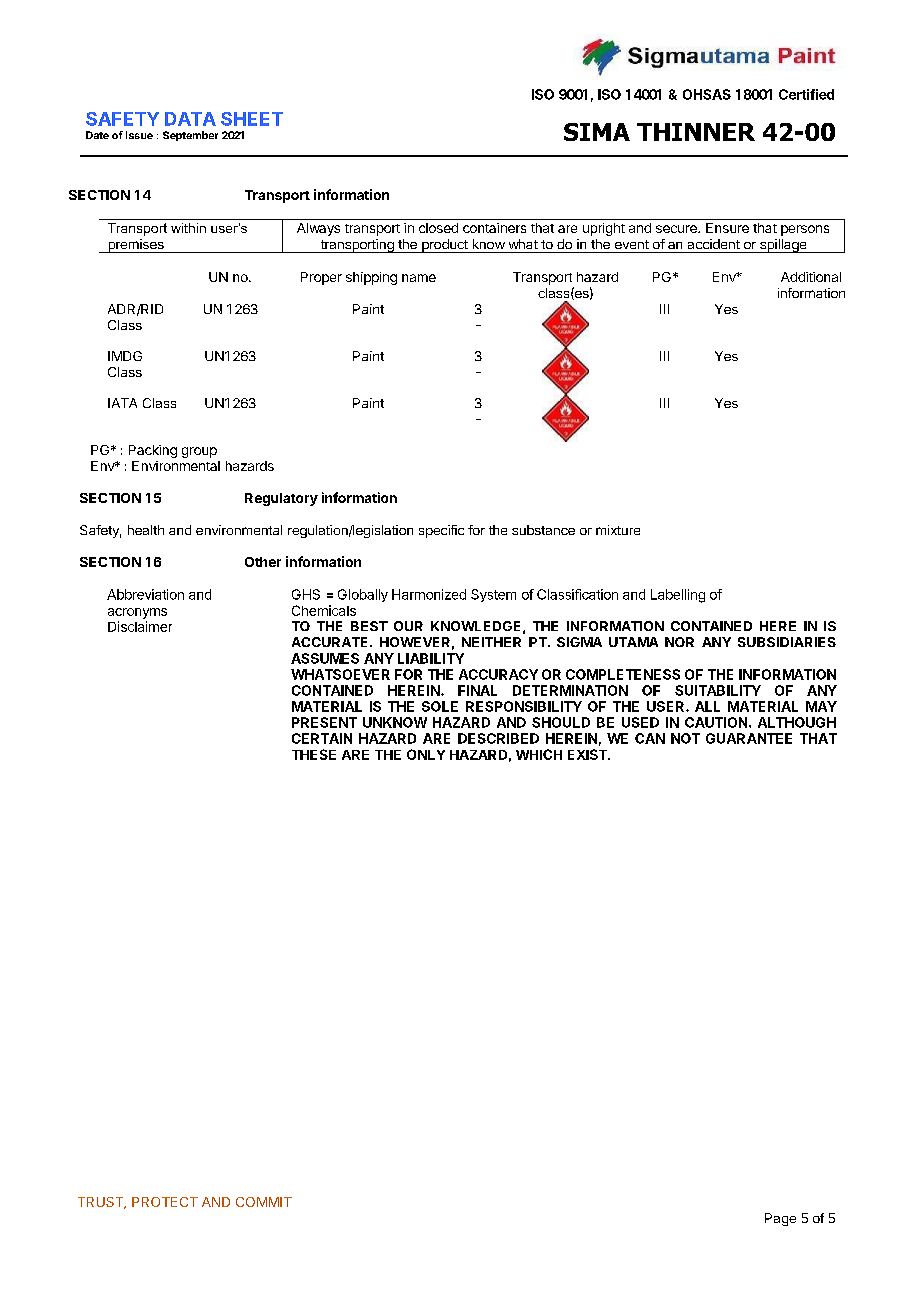  What do you see at coordinates (749, 738) in the document?
I see `GUARANTEE` at bounding box center [749, 738].
